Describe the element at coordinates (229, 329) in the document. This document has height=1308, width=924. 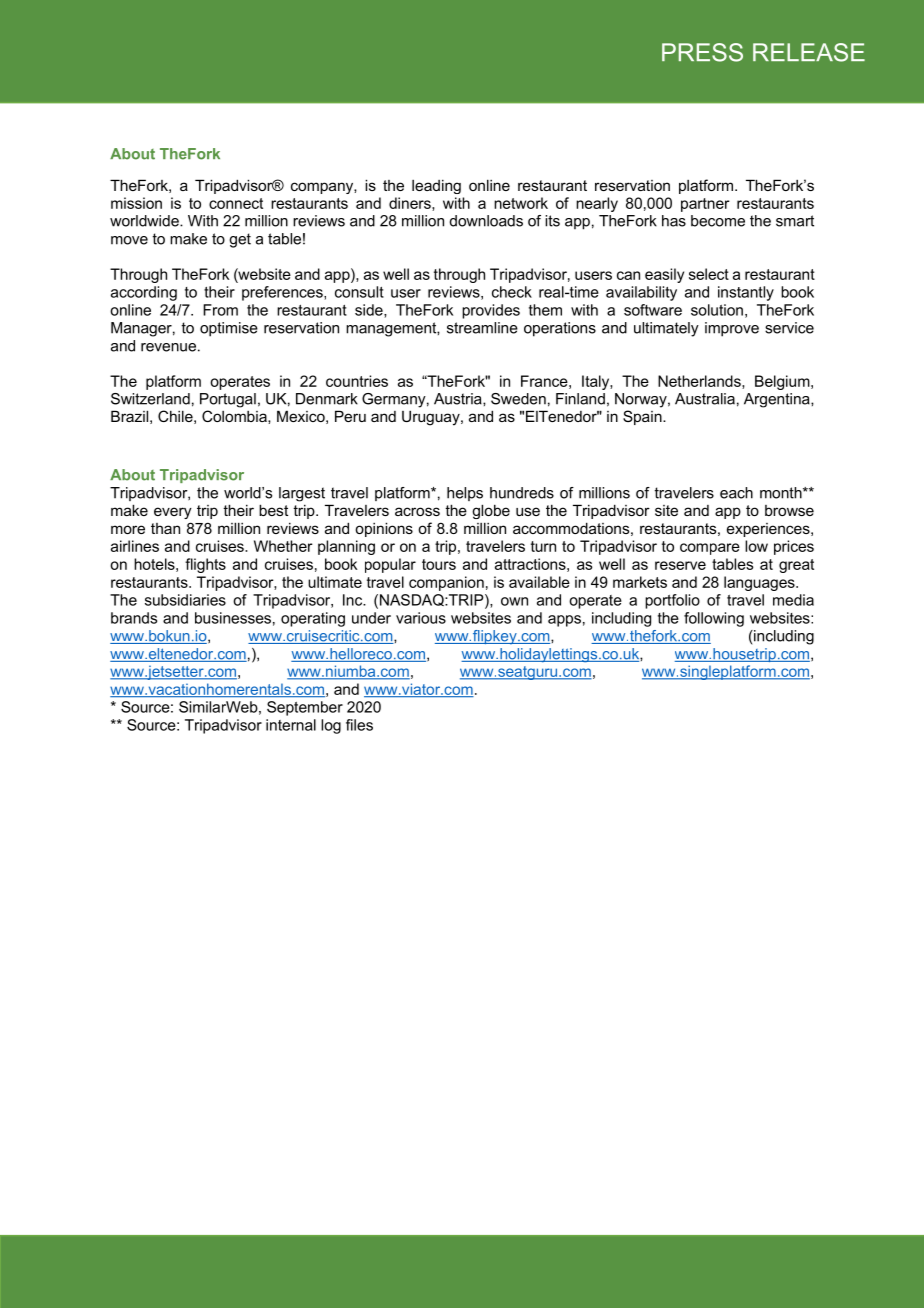
I see `optimise` at that location.
